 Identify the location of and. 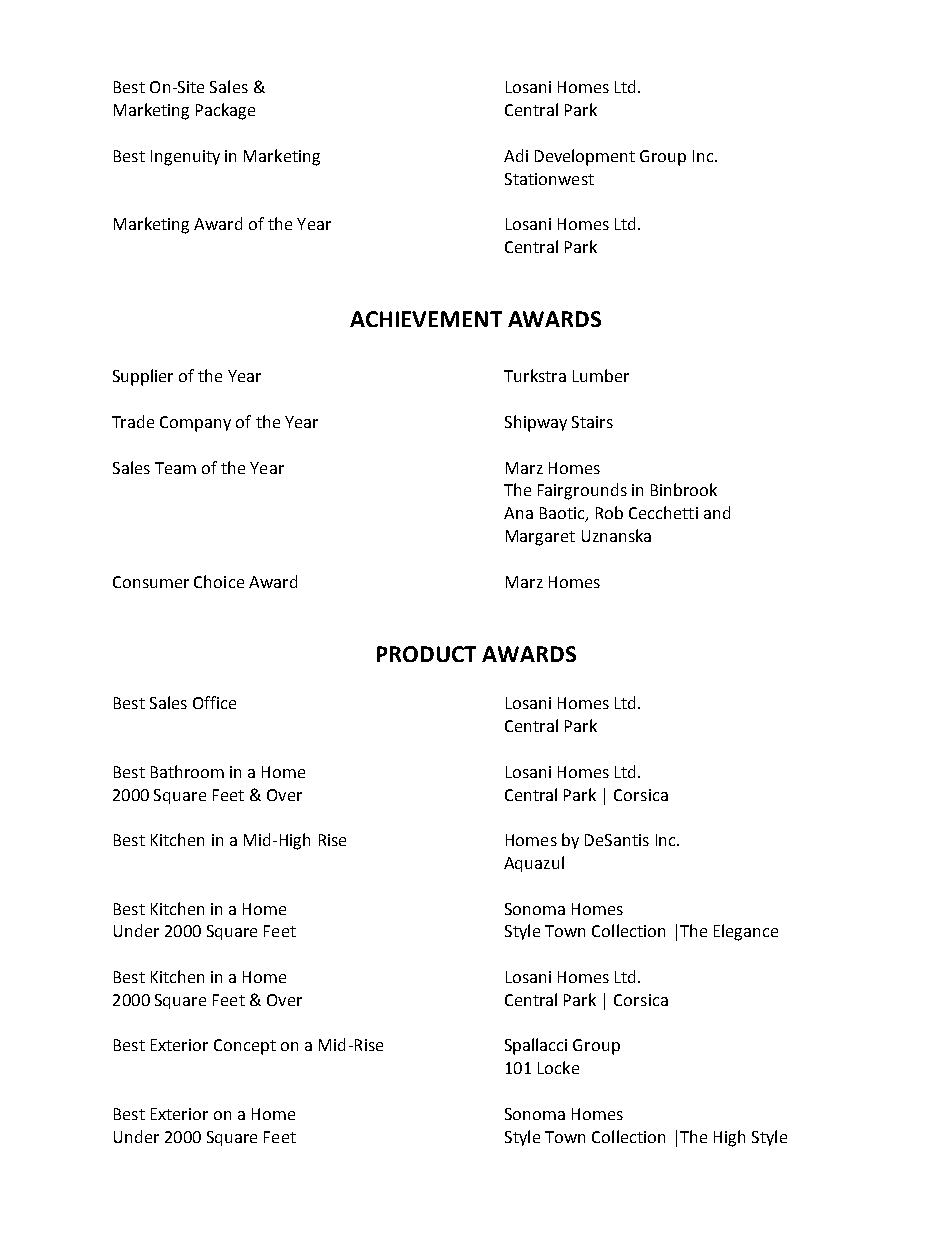
(717, 512).
